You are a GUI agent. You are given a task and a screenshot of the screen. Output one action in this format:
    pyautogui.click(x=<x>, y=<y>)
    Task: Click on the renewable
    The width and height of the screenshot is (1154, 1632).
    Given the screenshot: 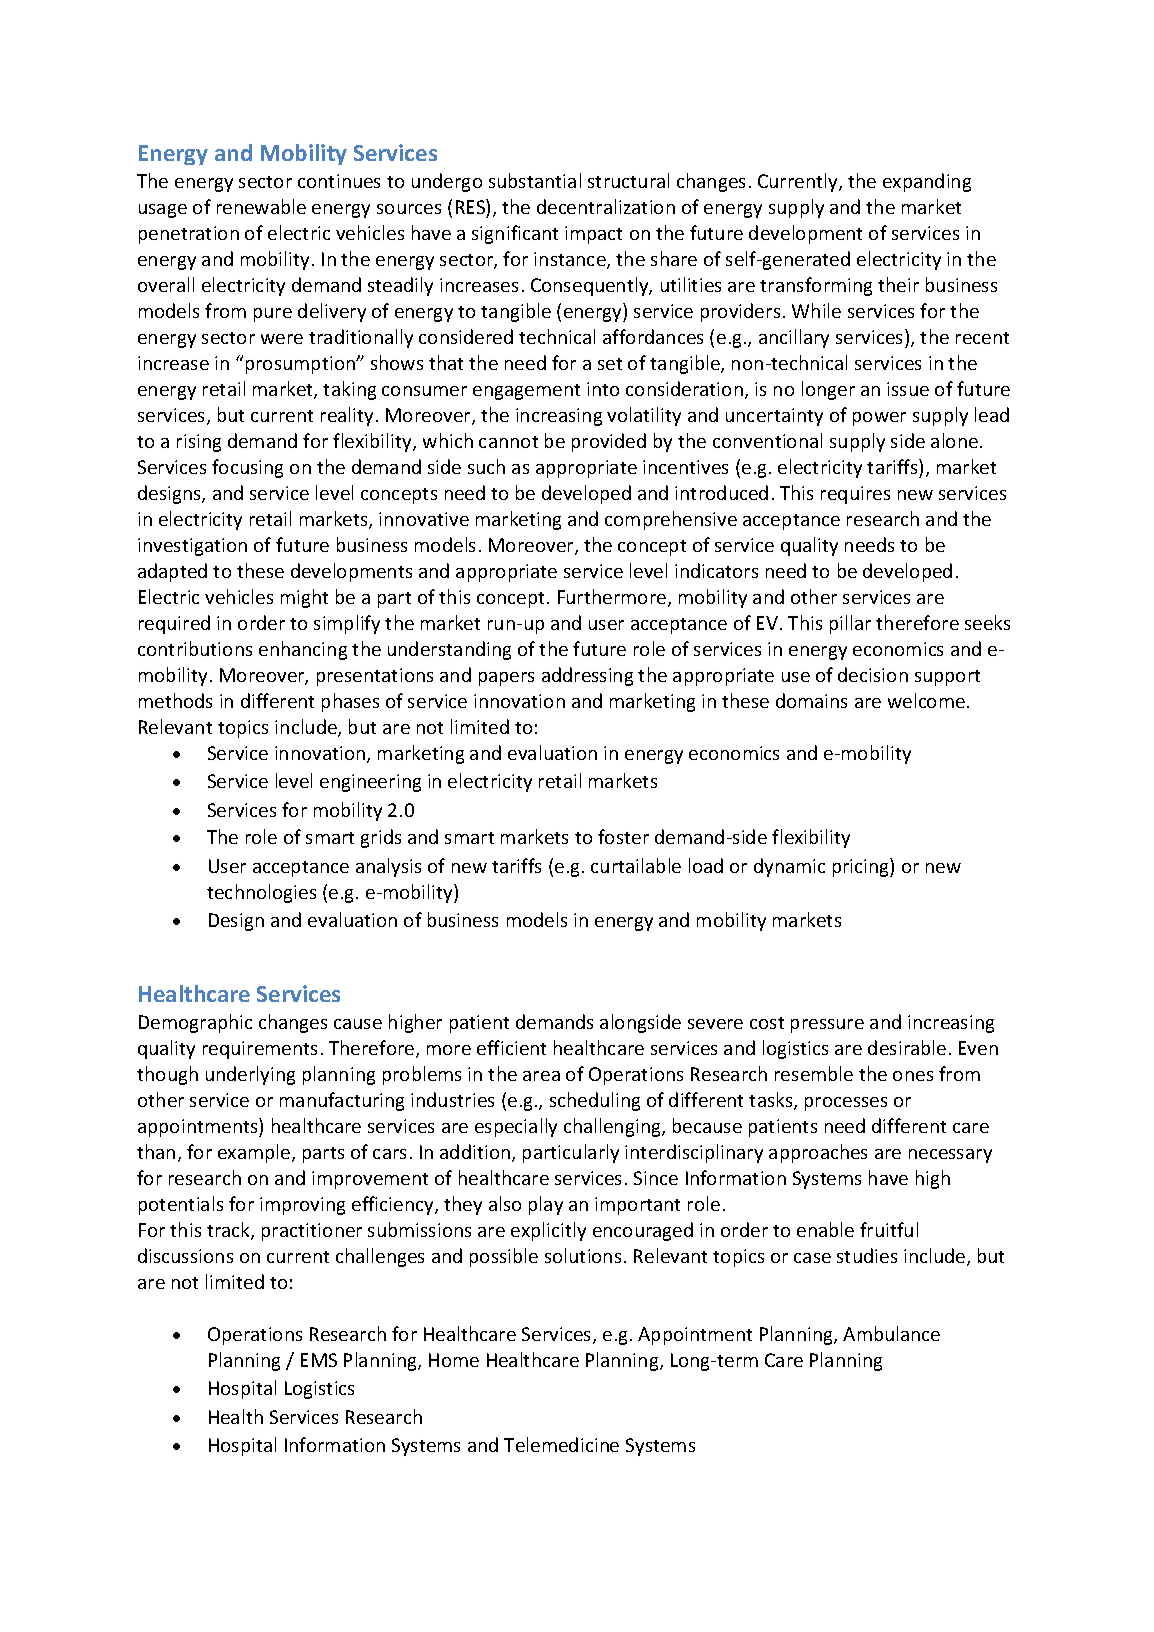 What is the action you would take?
    pyautogui.click(x=261, y=206)
